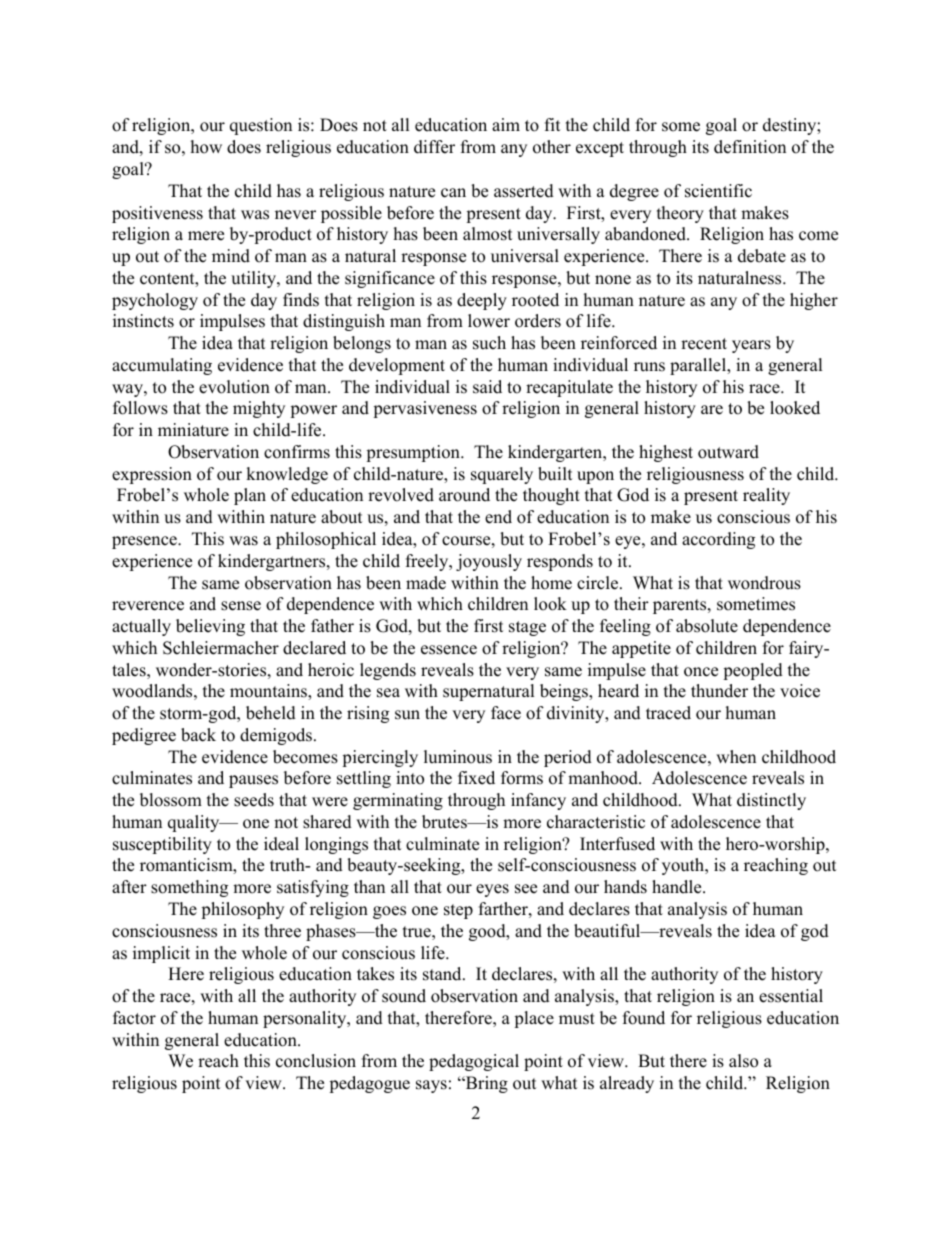 This screenshot has height=1233, width=952. I want to click on differ, so click(434, 147).
